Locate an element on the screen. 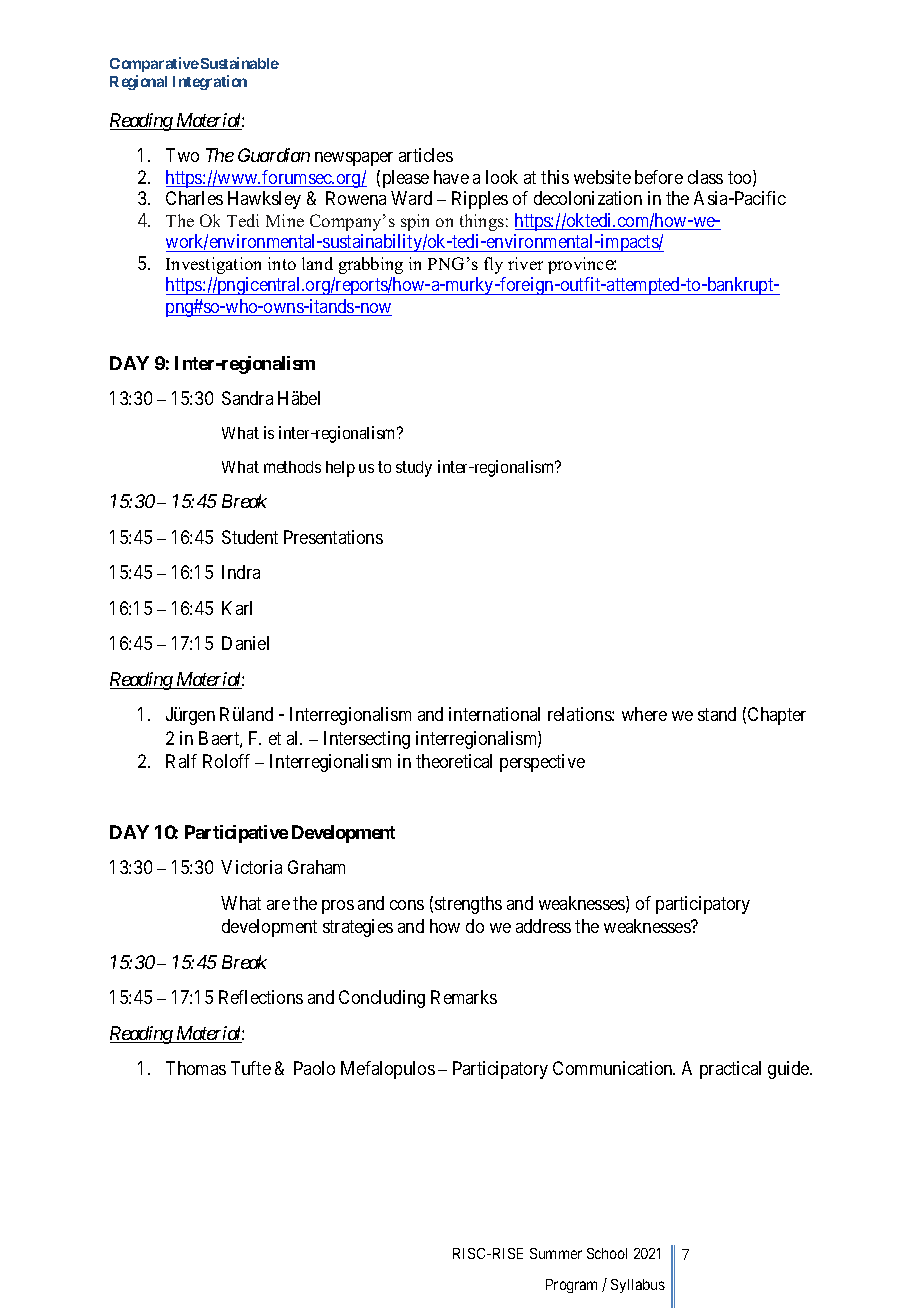  study is located at coordinates (414, 469).
